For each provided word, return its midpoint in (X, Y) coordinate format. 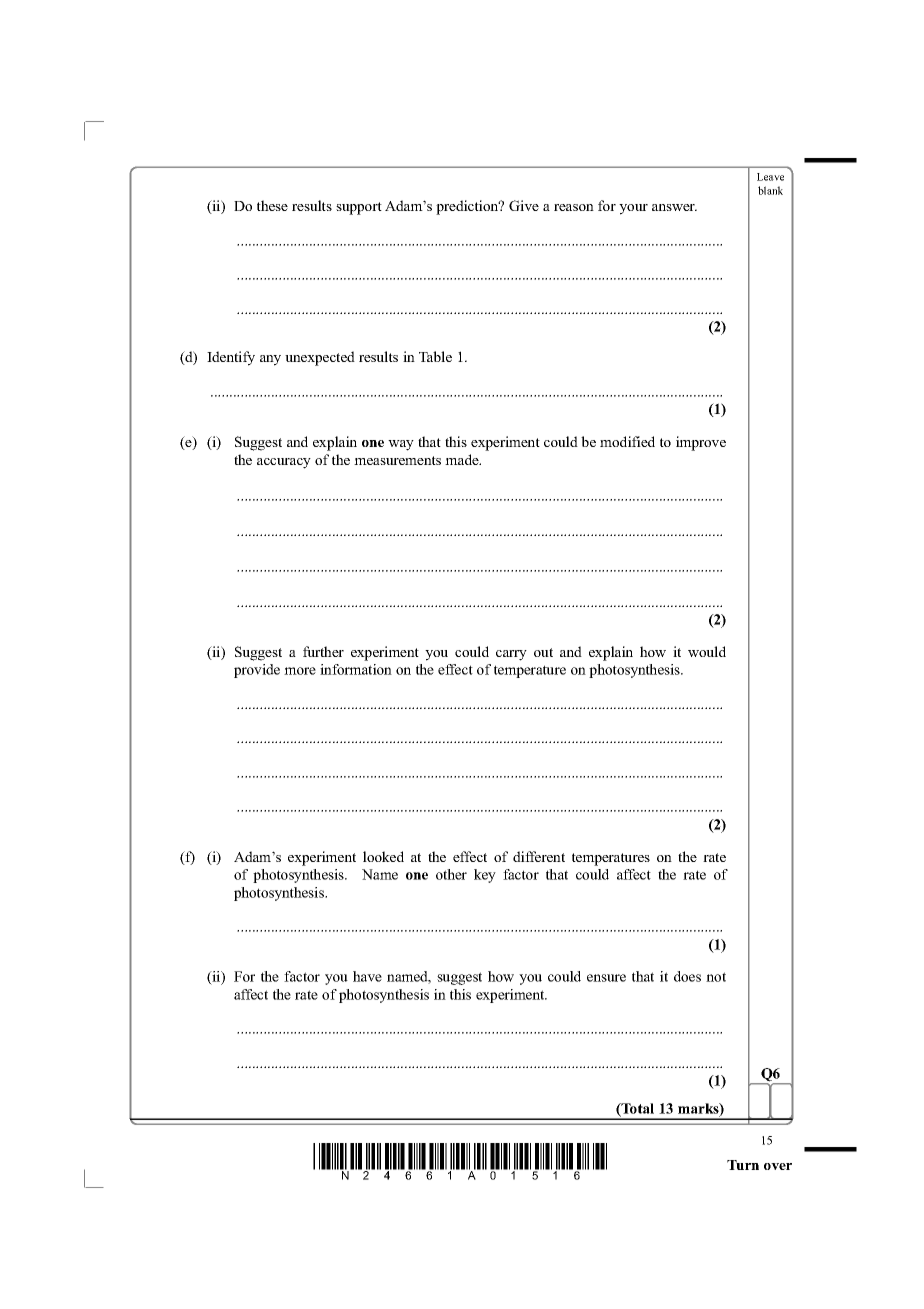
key (485, 876)
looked (383, 856)
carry (511, 655)
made (463, 459)
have (367, 976)
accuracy (284, 463)
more (300, 671)
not (716, 977)
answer (674, 207)
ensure (606, 978)
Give (524, 205)
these (272, 205)
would (707, 651)
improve (701, 443)
